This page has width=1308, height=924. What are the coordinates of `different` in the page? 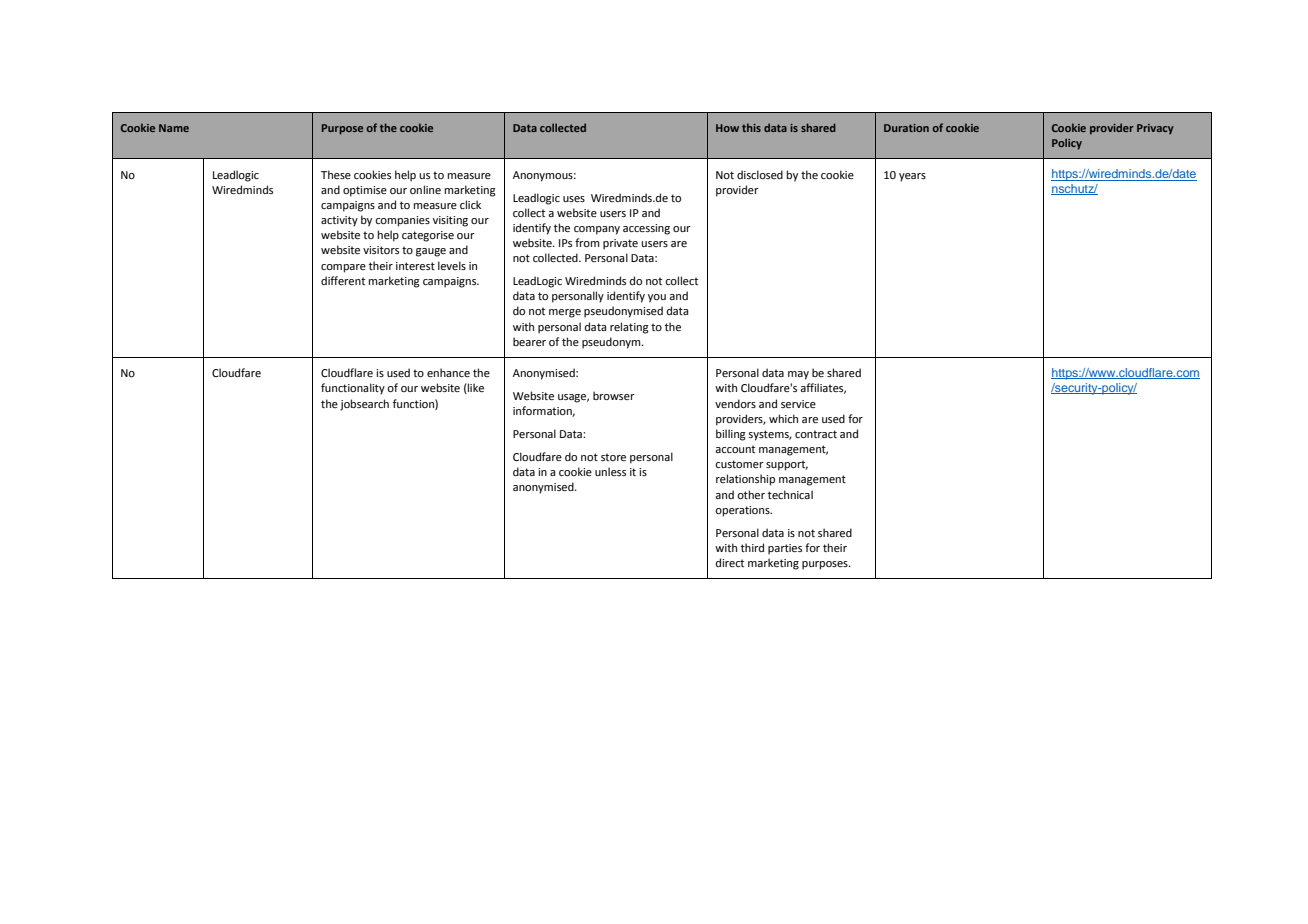 It's located at (343, 280).
